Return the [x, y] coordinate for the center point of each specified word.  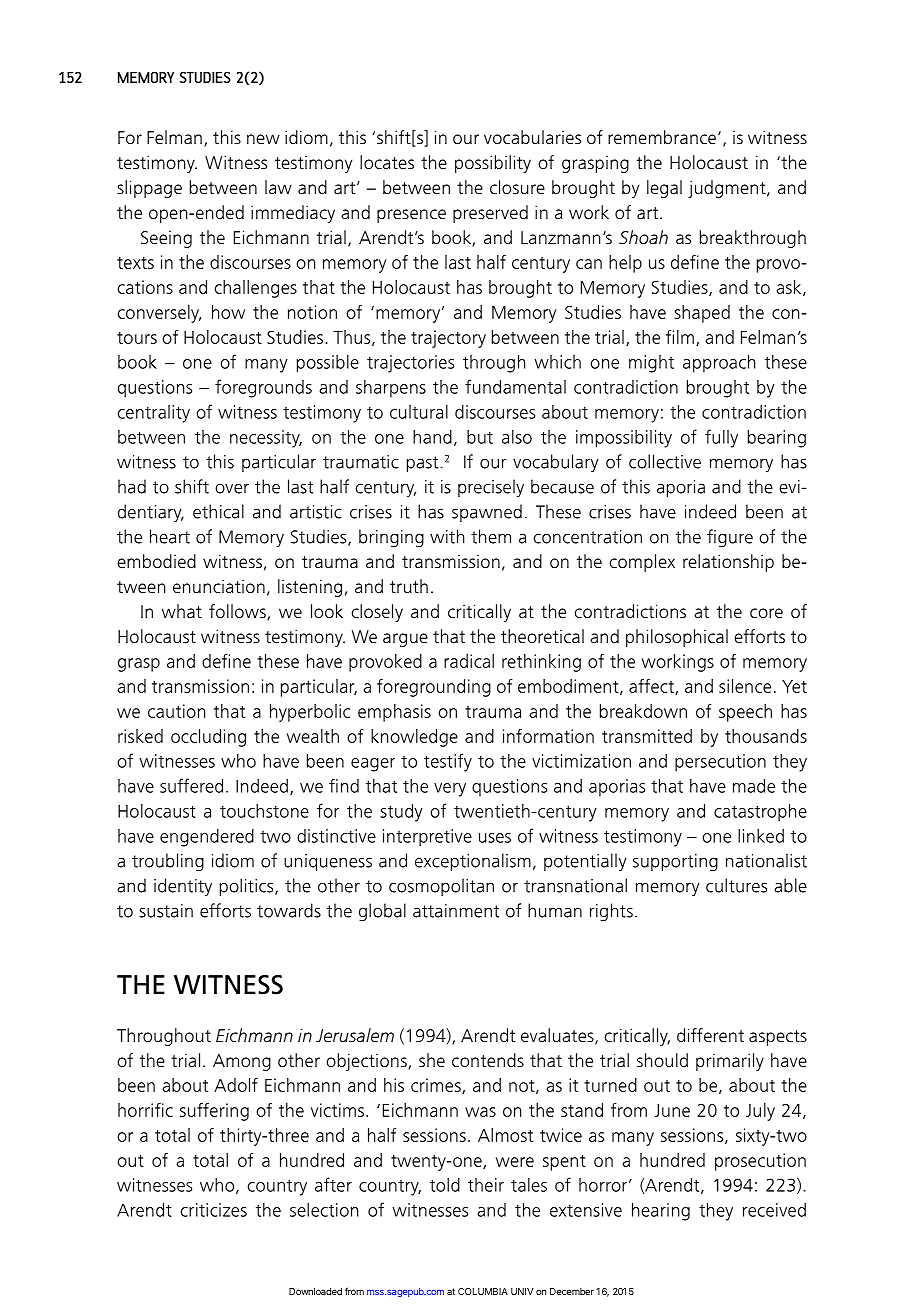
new [263, 139]
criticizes [214, 1210]
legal [664, 189]
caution [176, 711]
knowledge [414, 738]
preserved [490, 214]
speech [745, 713]
